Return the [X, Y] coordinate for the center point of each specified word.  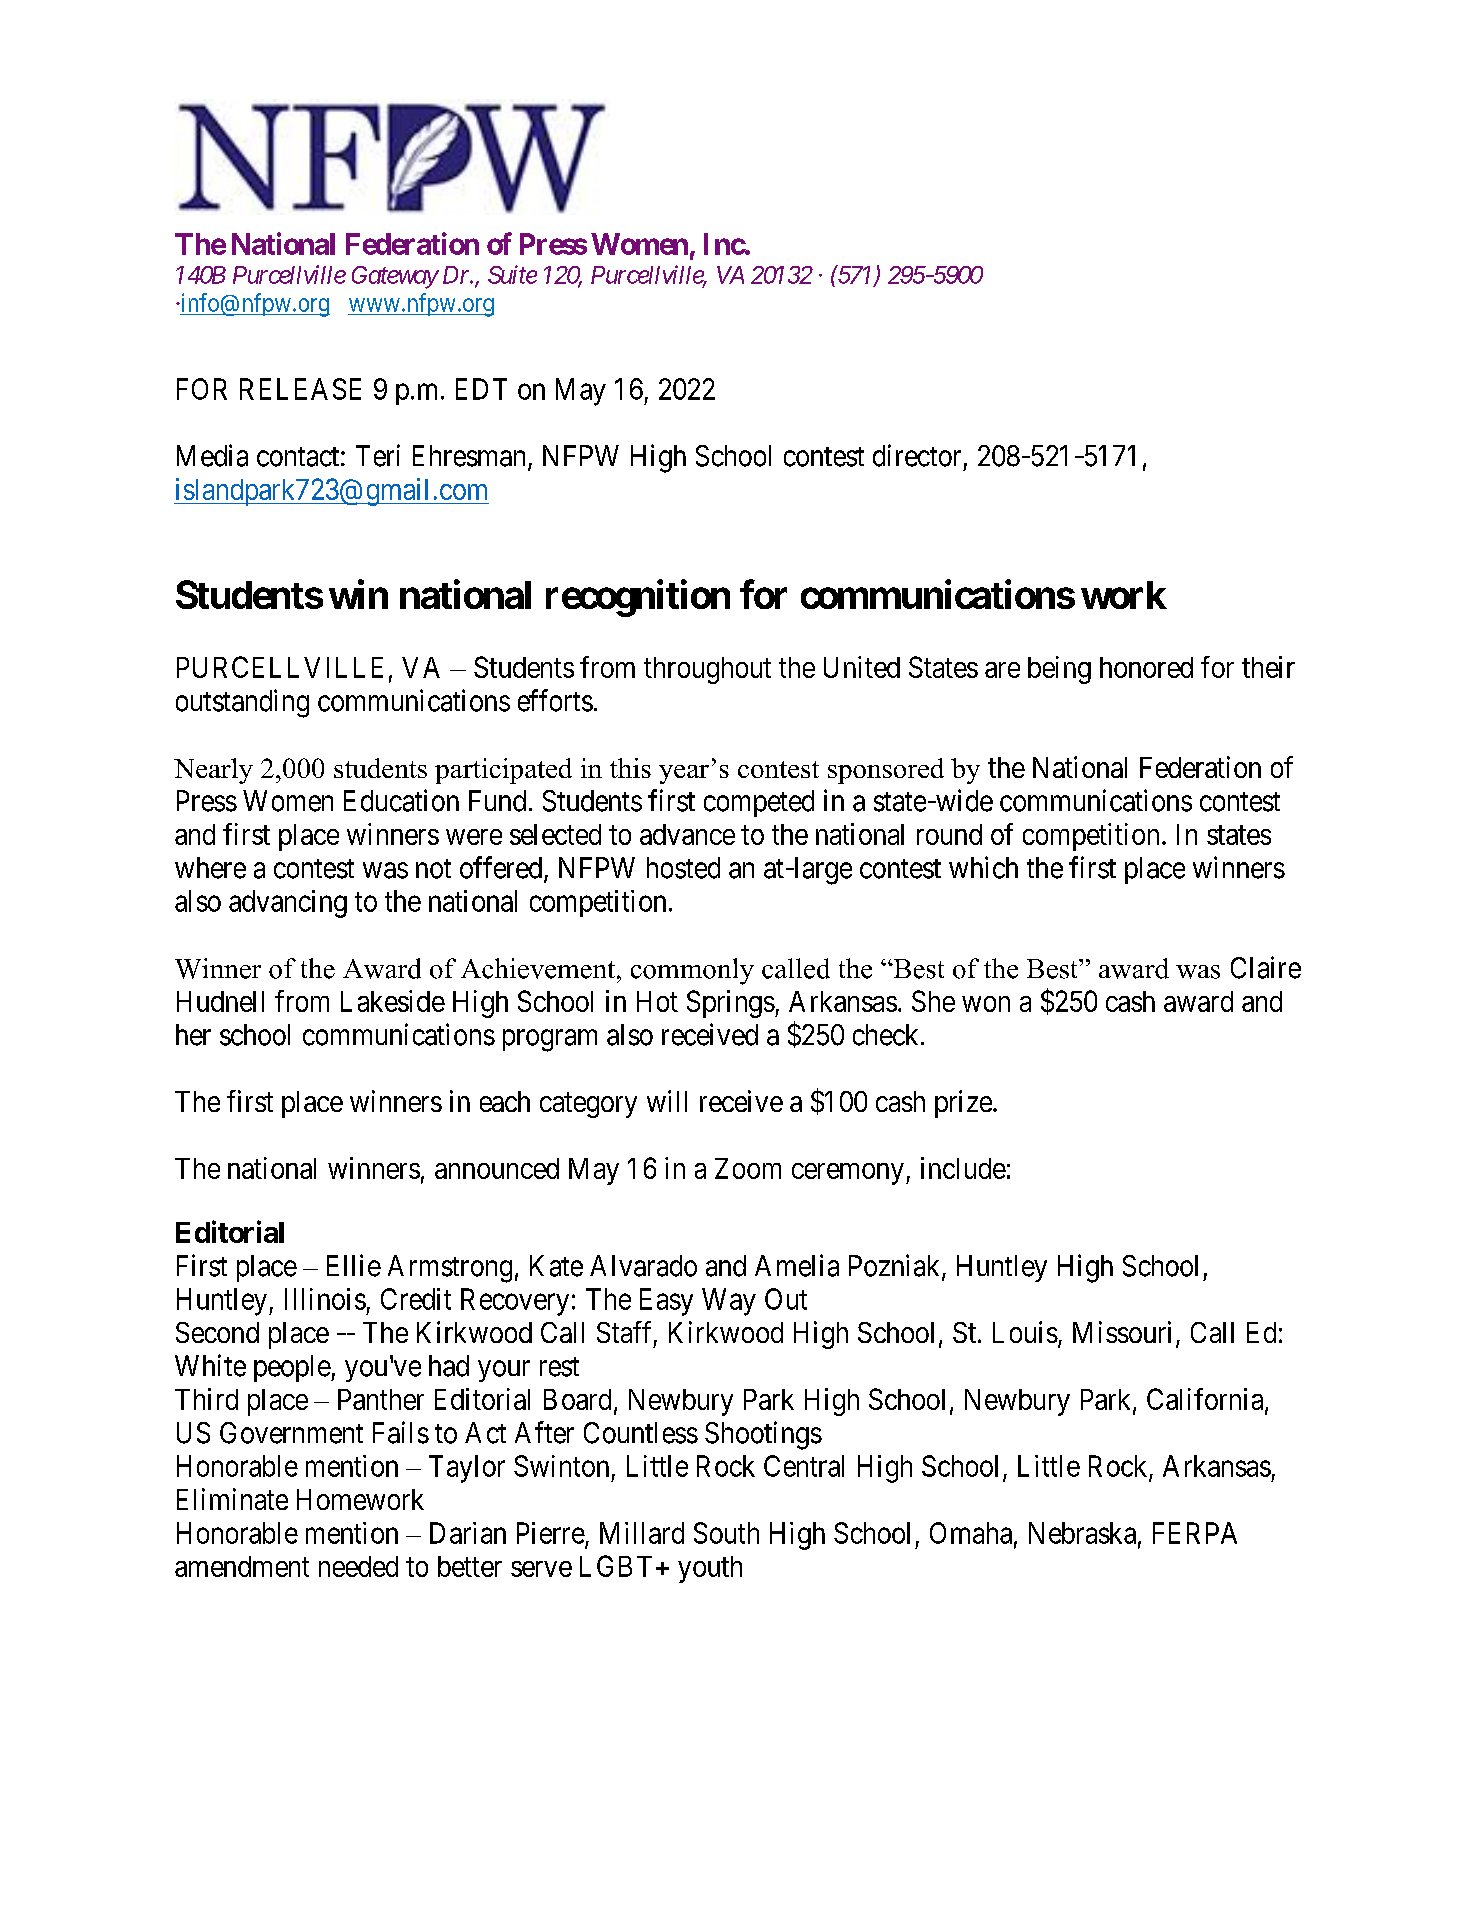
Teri [378, 455]
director [917, 455]
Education [401, 800]
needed [358, 1566]
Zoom [748, 1168]
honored [1146, 667]
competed [759, 803]
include [963, 1168]
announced [497, 1168]
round [949, 834]
